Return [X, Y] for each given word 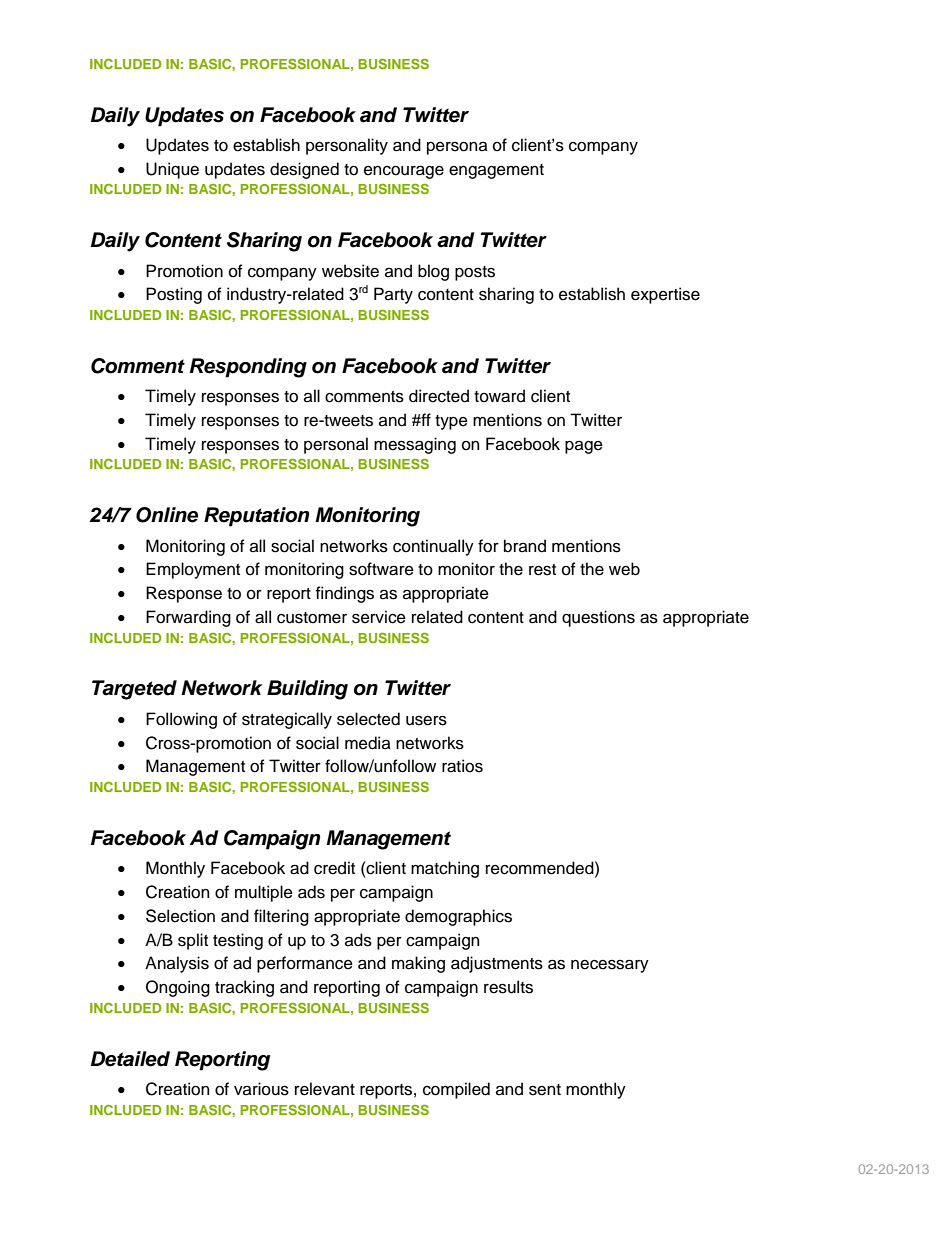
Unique [172, 170]
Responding [248, 368]
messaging [415, 445]
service [379, 617]
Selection [180, 916]
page [584, 447]
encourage [404, 172]
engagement [496, 171]
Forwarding [188, 618]
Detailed [130, 1059]
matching [445, 869]
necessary [610, 966]
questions [598, 618]
